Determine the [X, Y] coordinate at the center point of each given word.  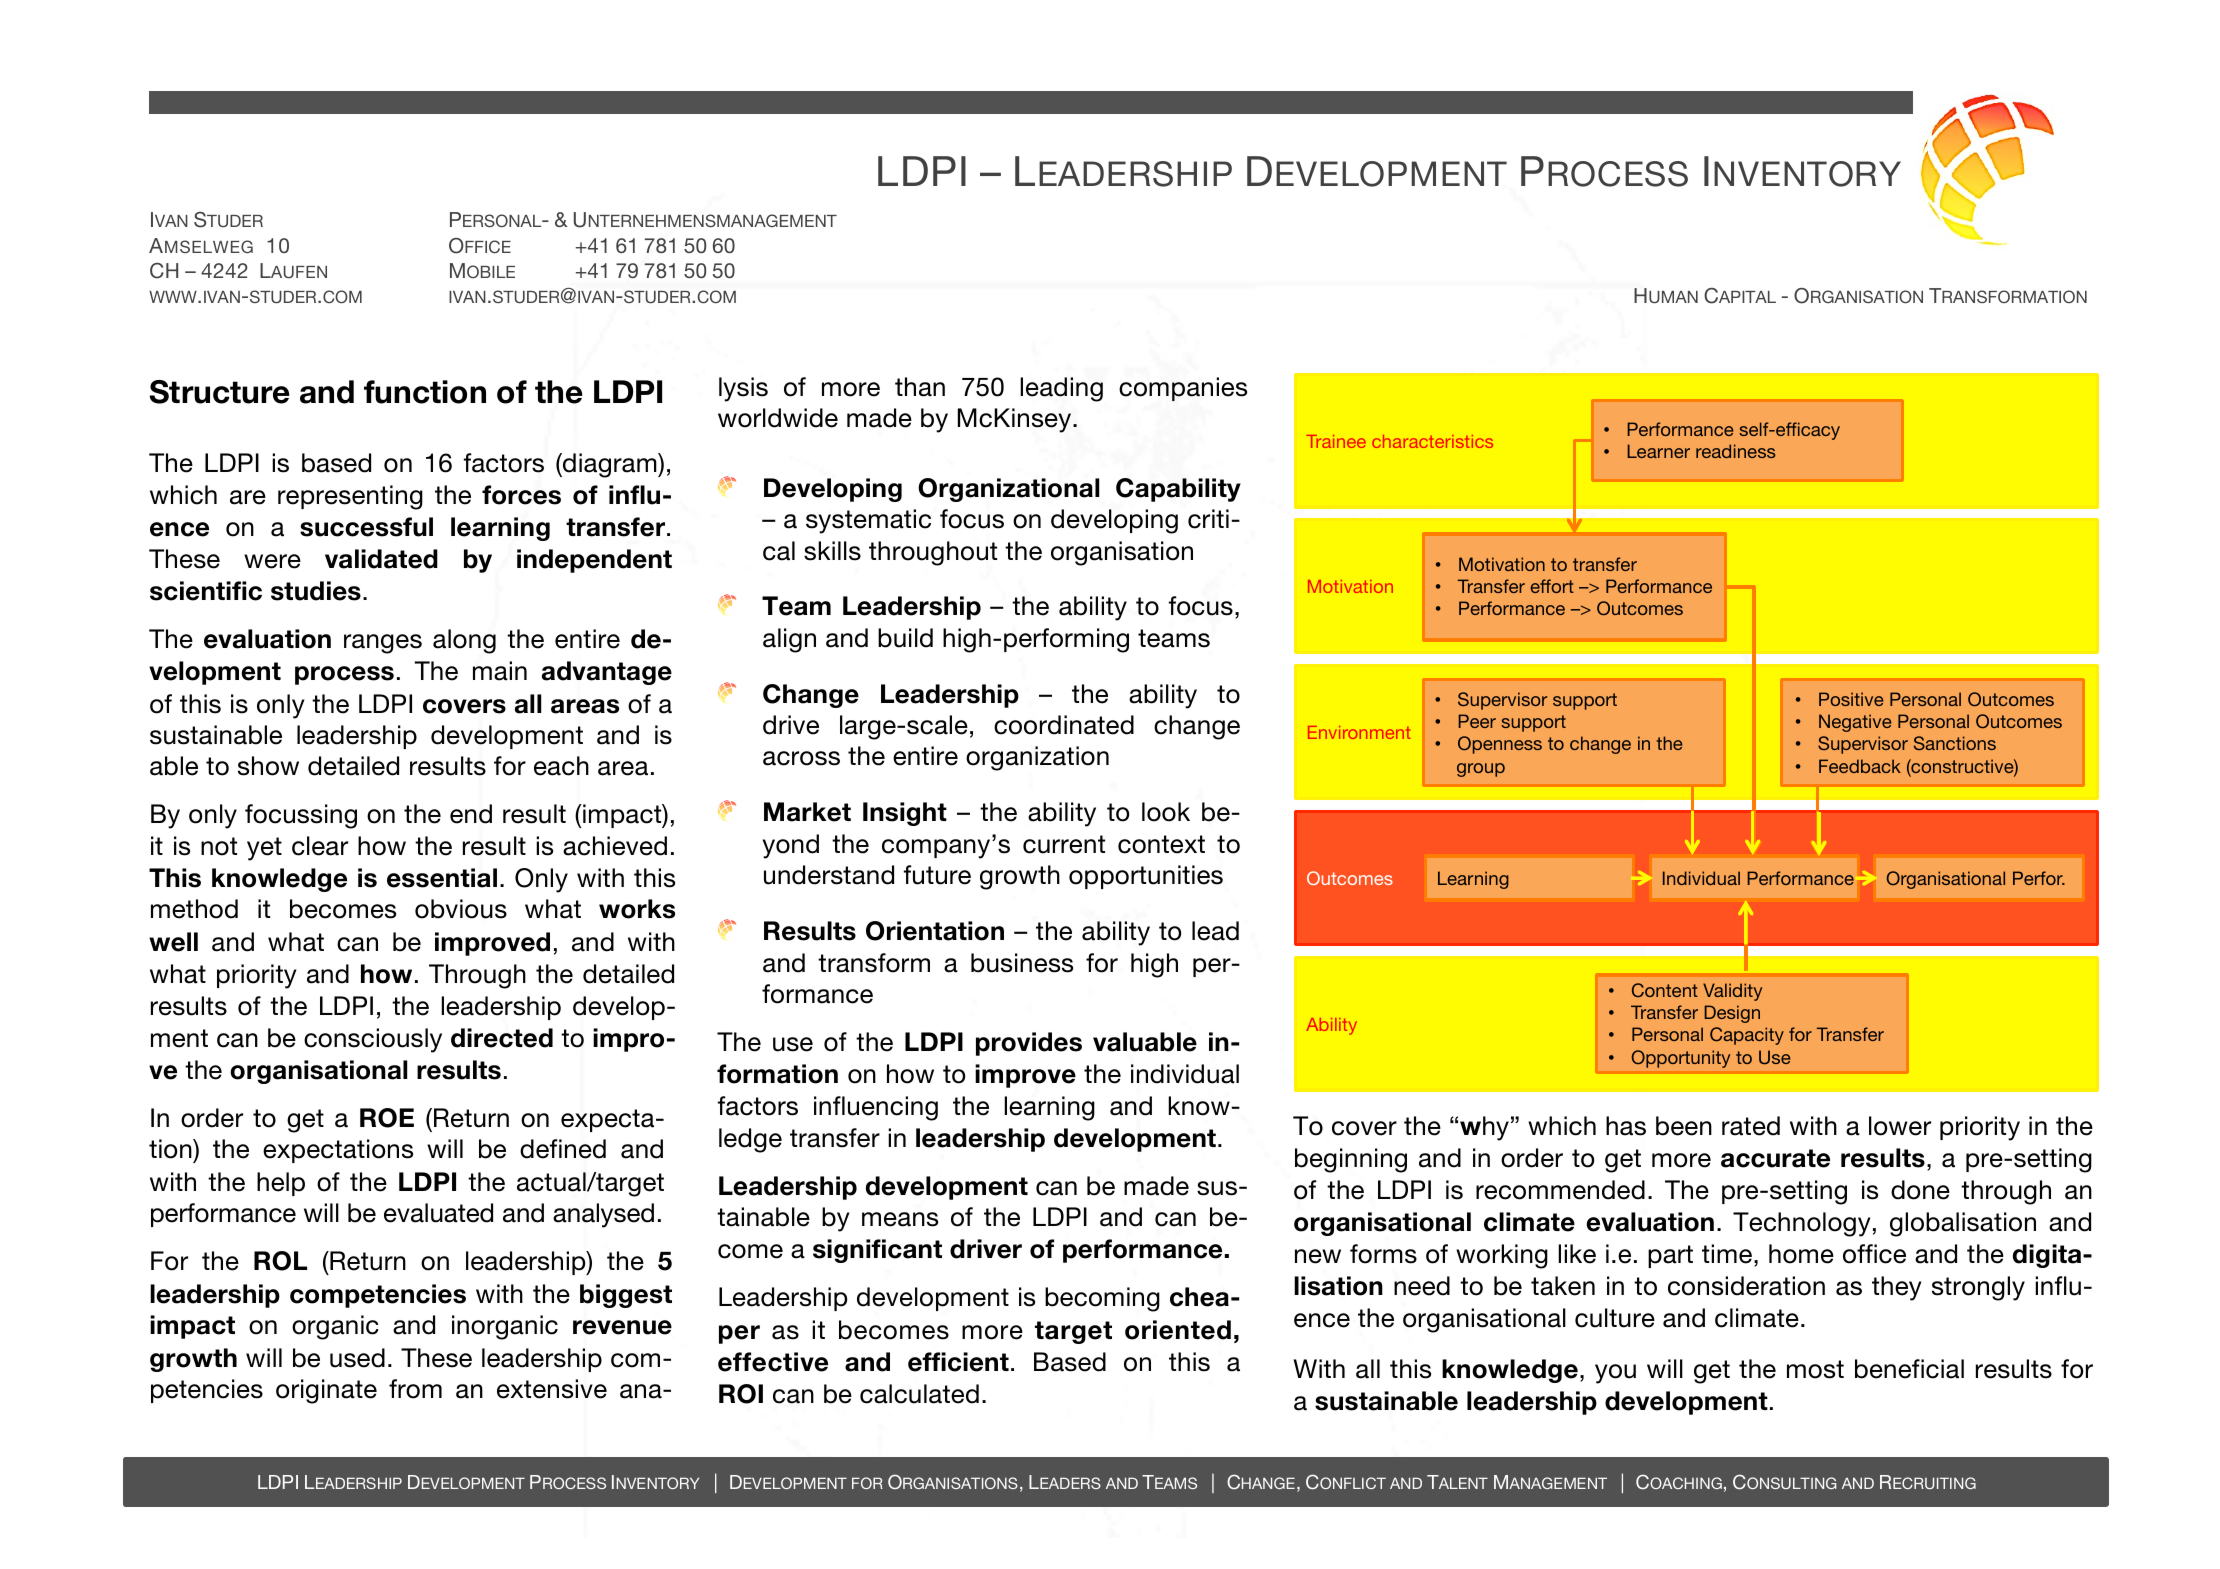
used [357, 1358]
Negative [1855, 723]
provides [1029, 1044]
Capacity [1747, 1036]
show [268, 766]
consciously [373, 1040]
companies [1183, 389]
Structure [219, 392]
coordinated [1064, 725]
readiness [1736, 451]
